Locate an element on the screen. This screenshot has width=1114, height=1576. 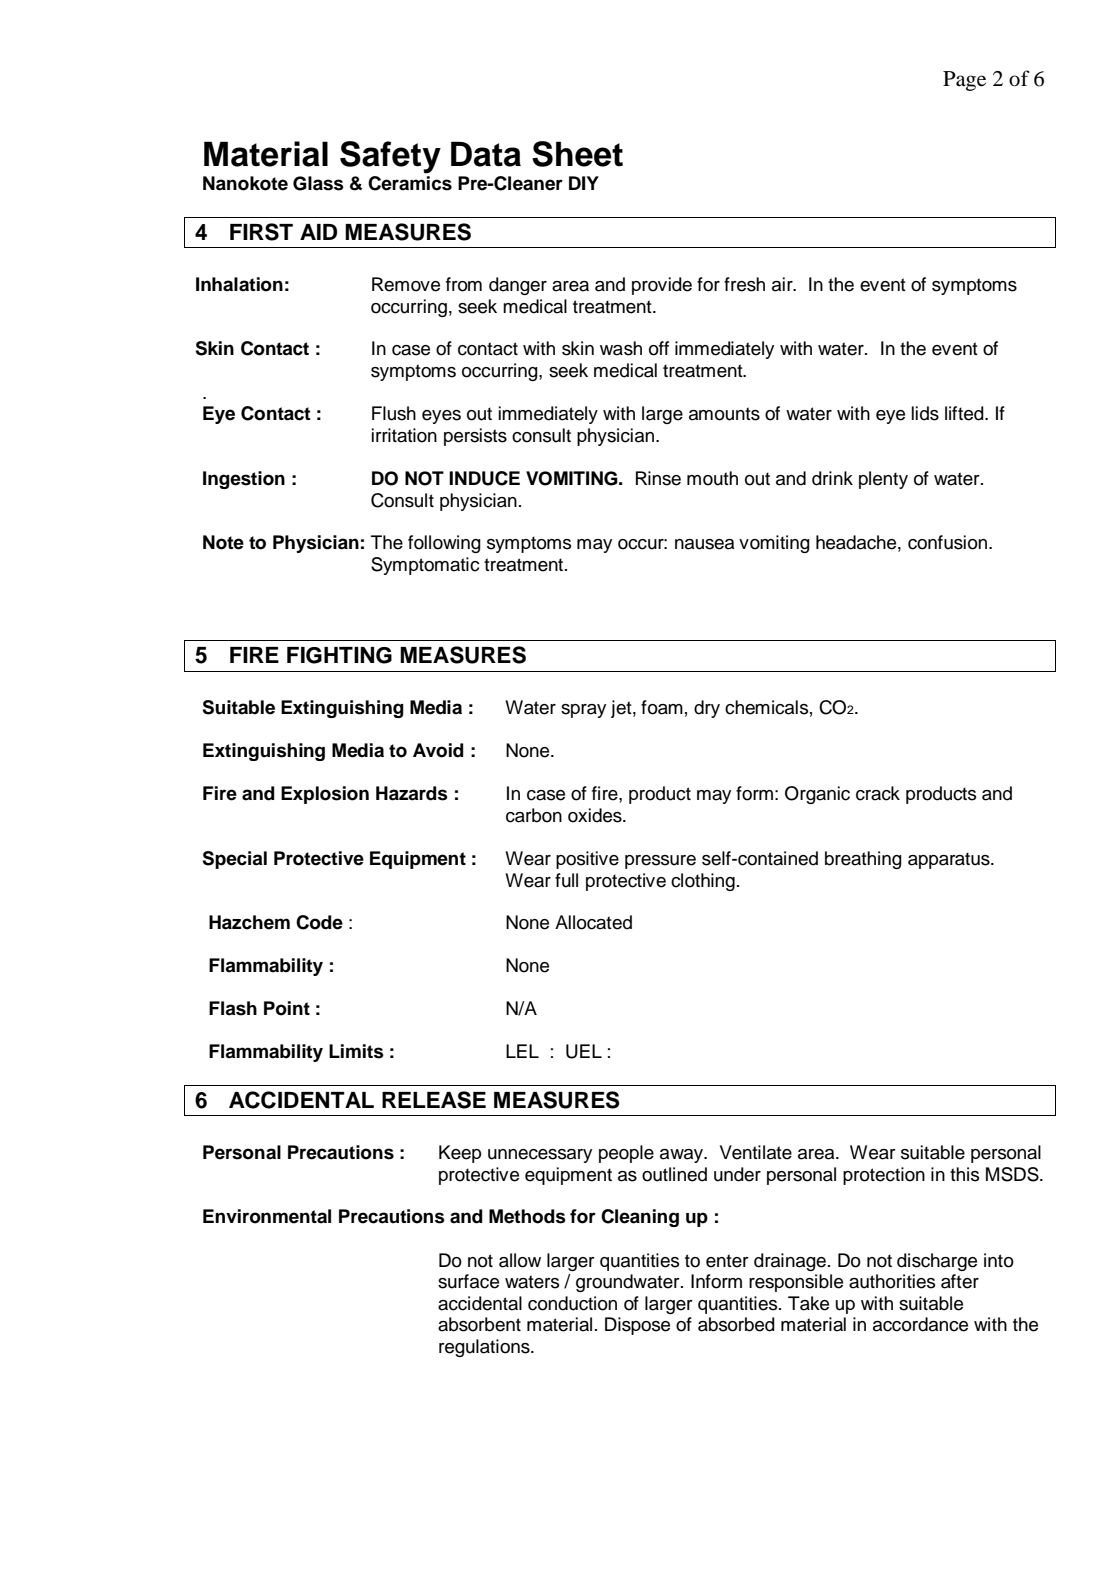
Flush is located at coordinates (394, 413).
